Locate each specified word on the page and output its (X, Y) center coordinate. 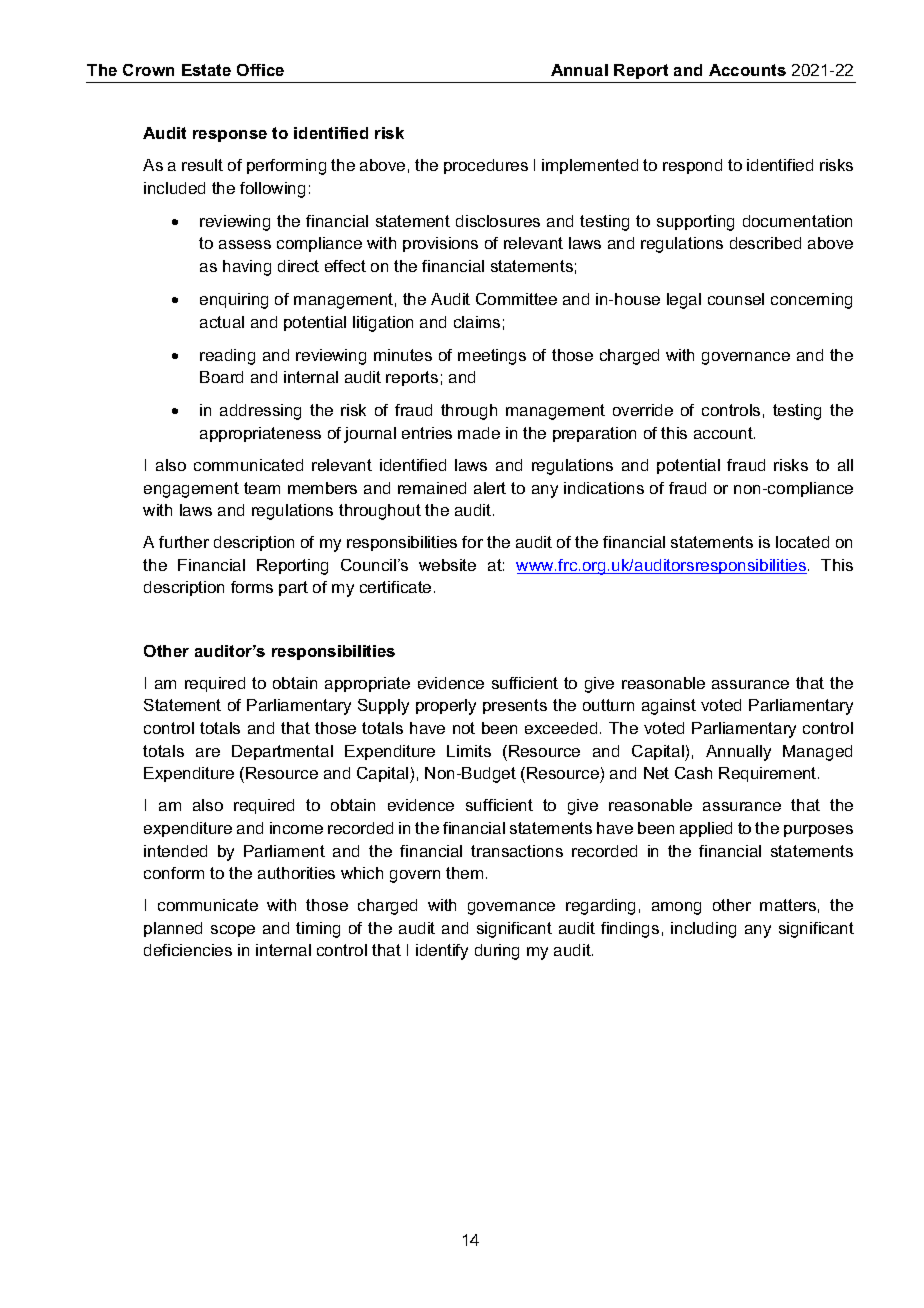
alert (490, 488)
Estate (206, 70)
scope (233, 931)
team (262, 488)
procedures (486, 166)
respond (692, 166)
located (802, 542)
